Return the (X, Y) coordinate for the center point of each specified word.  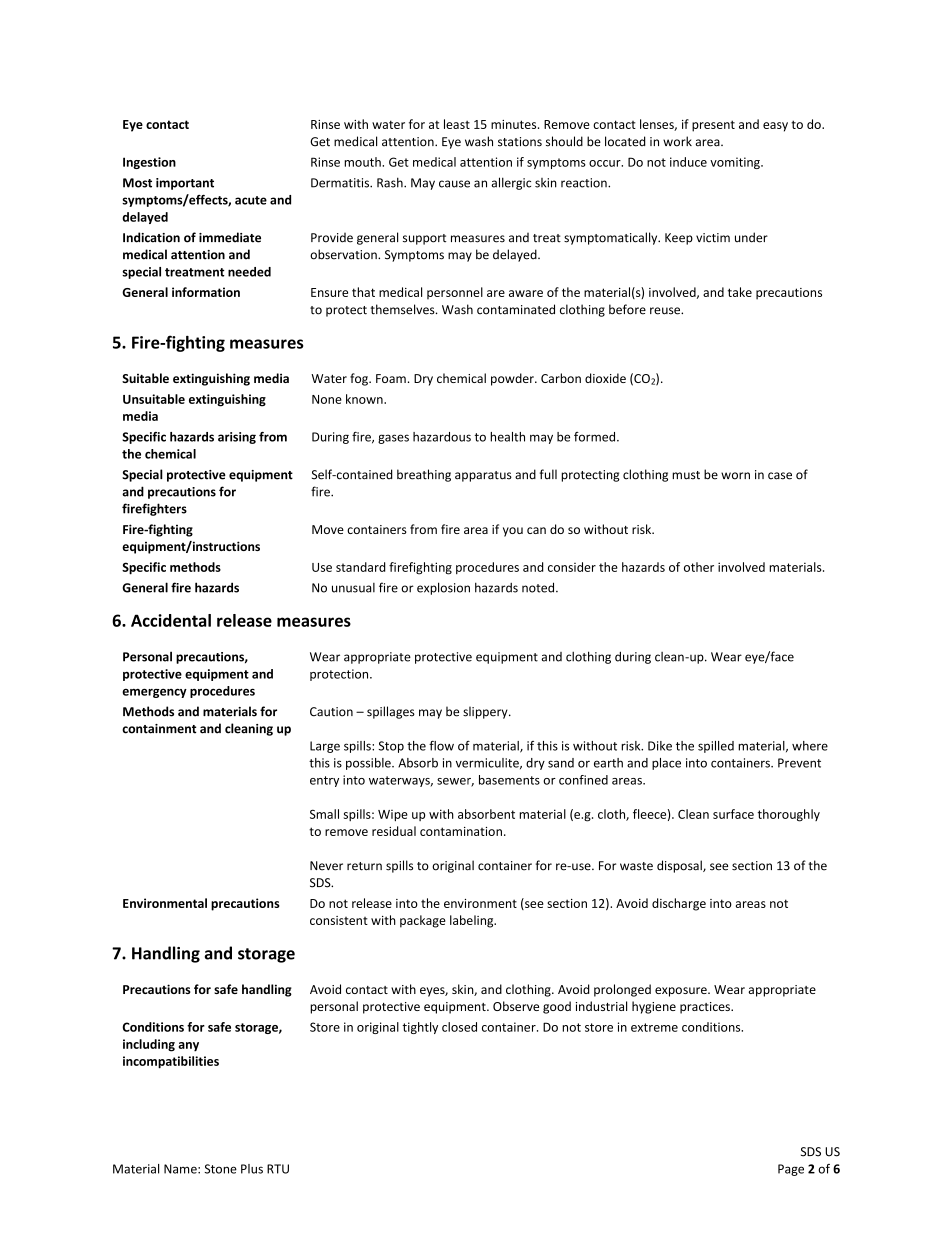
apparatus (483, 476)
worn (735, 476)
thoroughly (789, 815)
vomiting (736, 163)
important (185, 184)
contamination (461, 831)
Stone (220, 1169)
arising (237, 438)
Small (324, 814)
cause (454, 184)
